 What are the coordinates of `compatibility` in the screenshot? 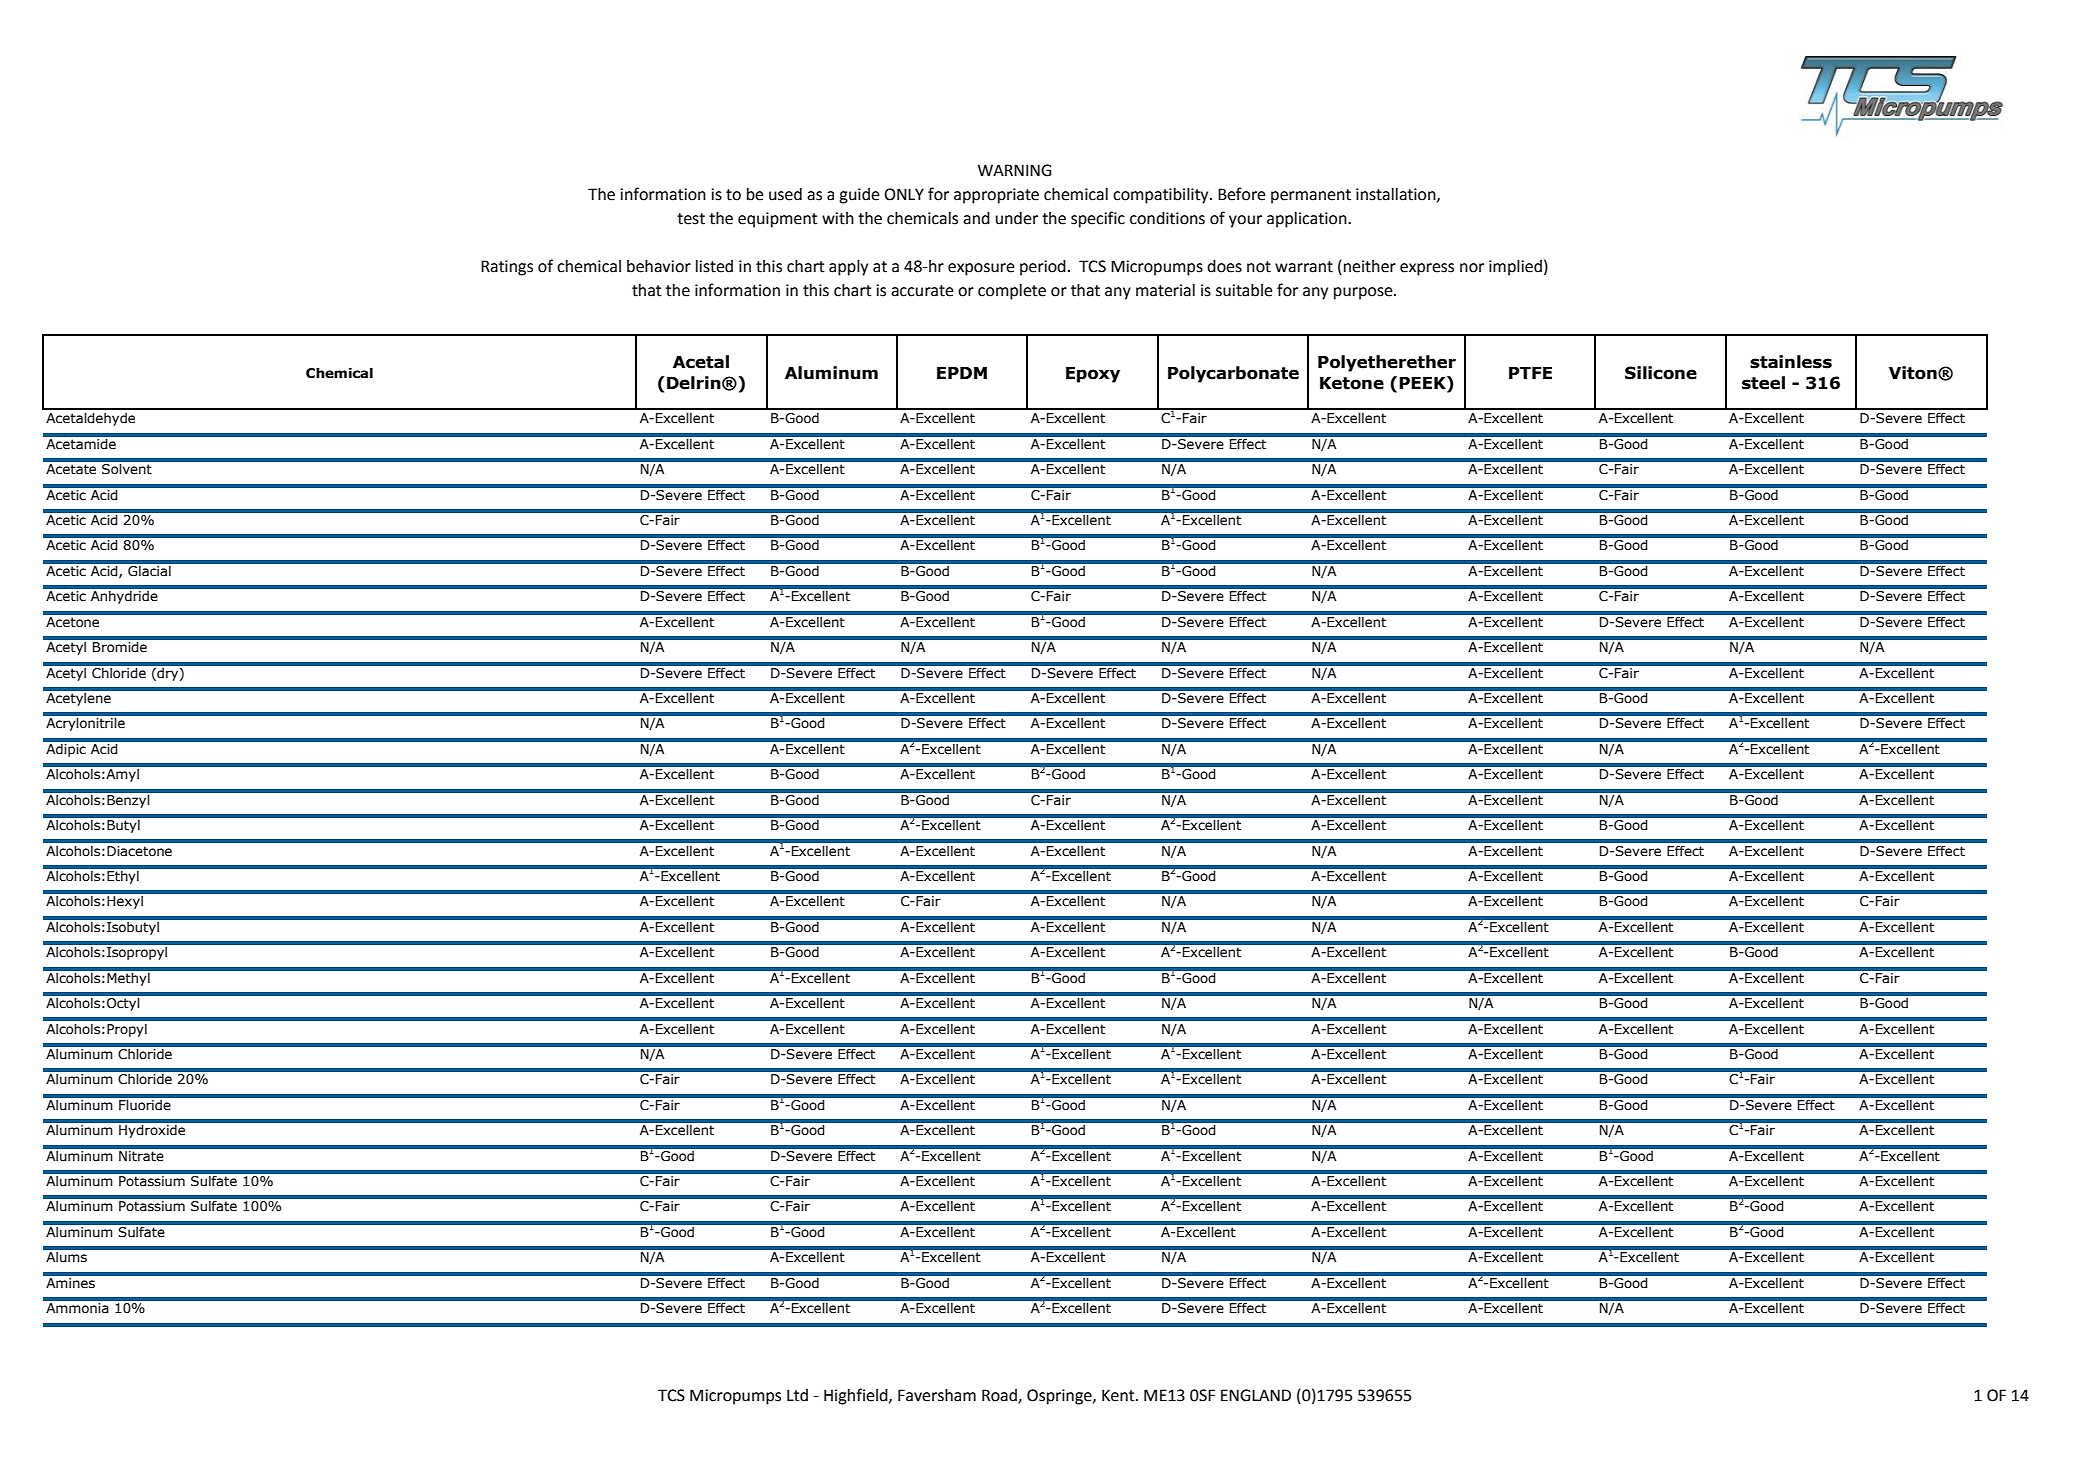 It's located at (1162, 196).
